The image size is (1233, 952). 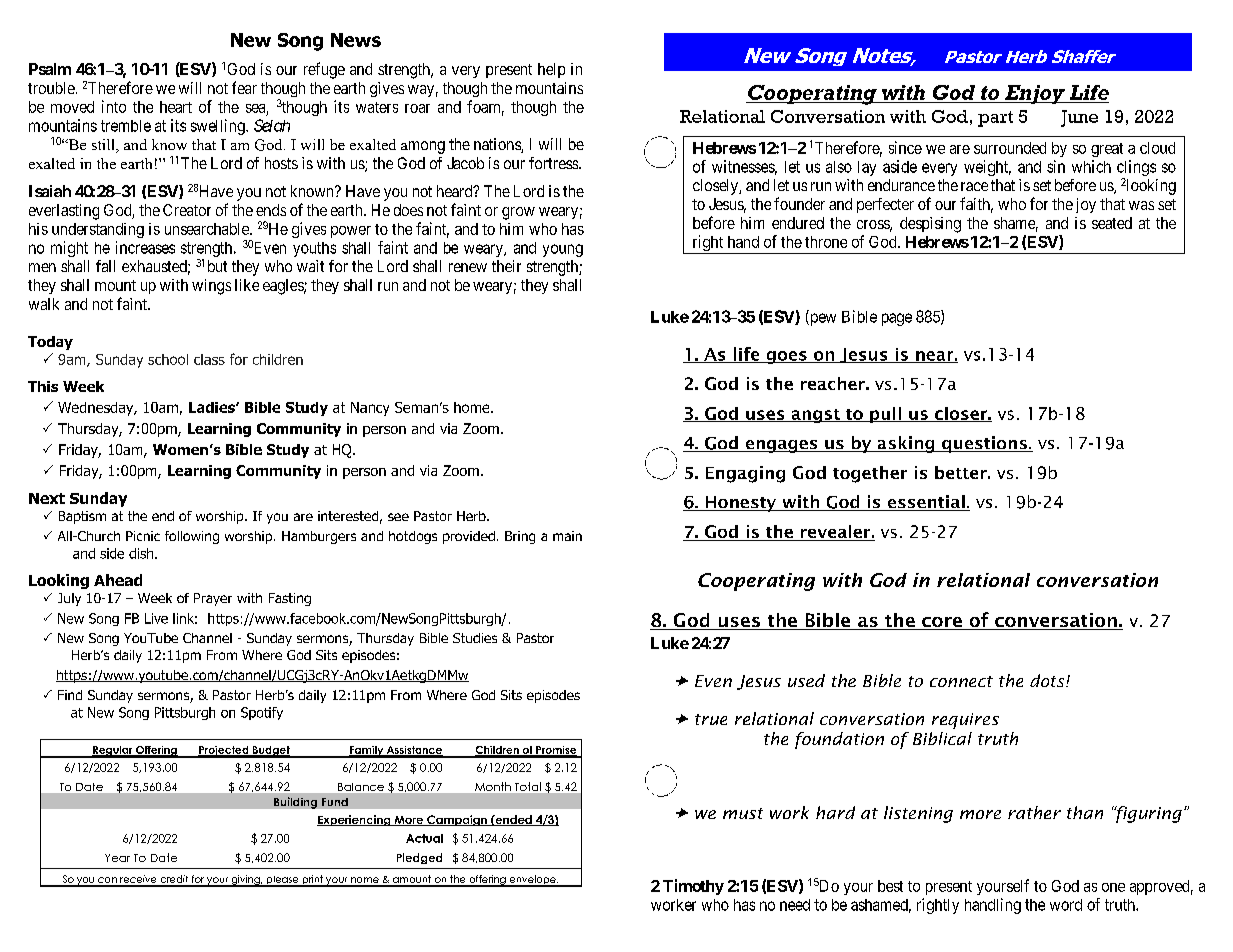 I want to click on Live, so click(x=156, y=618).
